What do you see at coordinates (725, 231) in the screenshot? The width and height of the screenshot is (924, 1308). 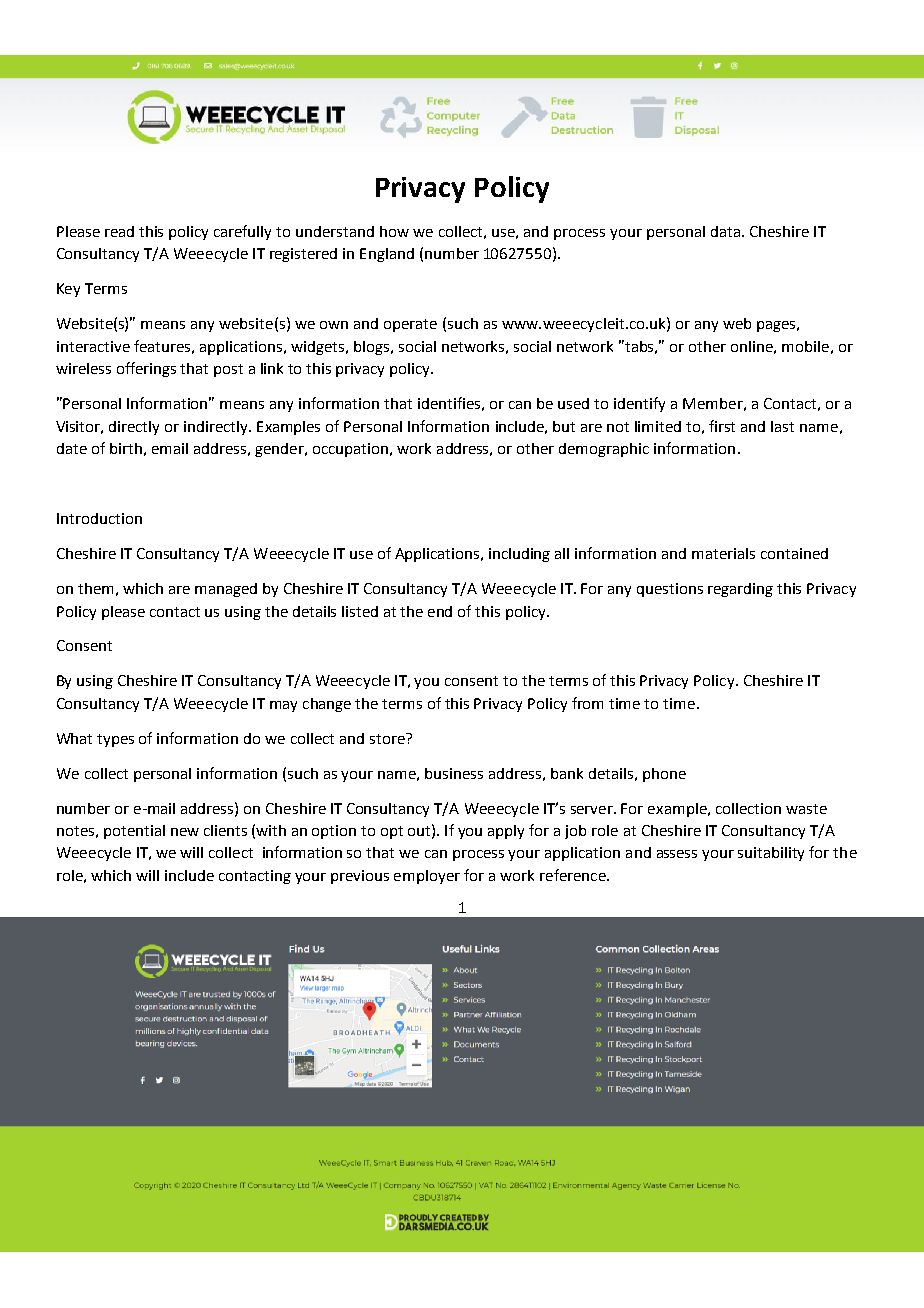 I see `data` at bounding box center [725, 231].
